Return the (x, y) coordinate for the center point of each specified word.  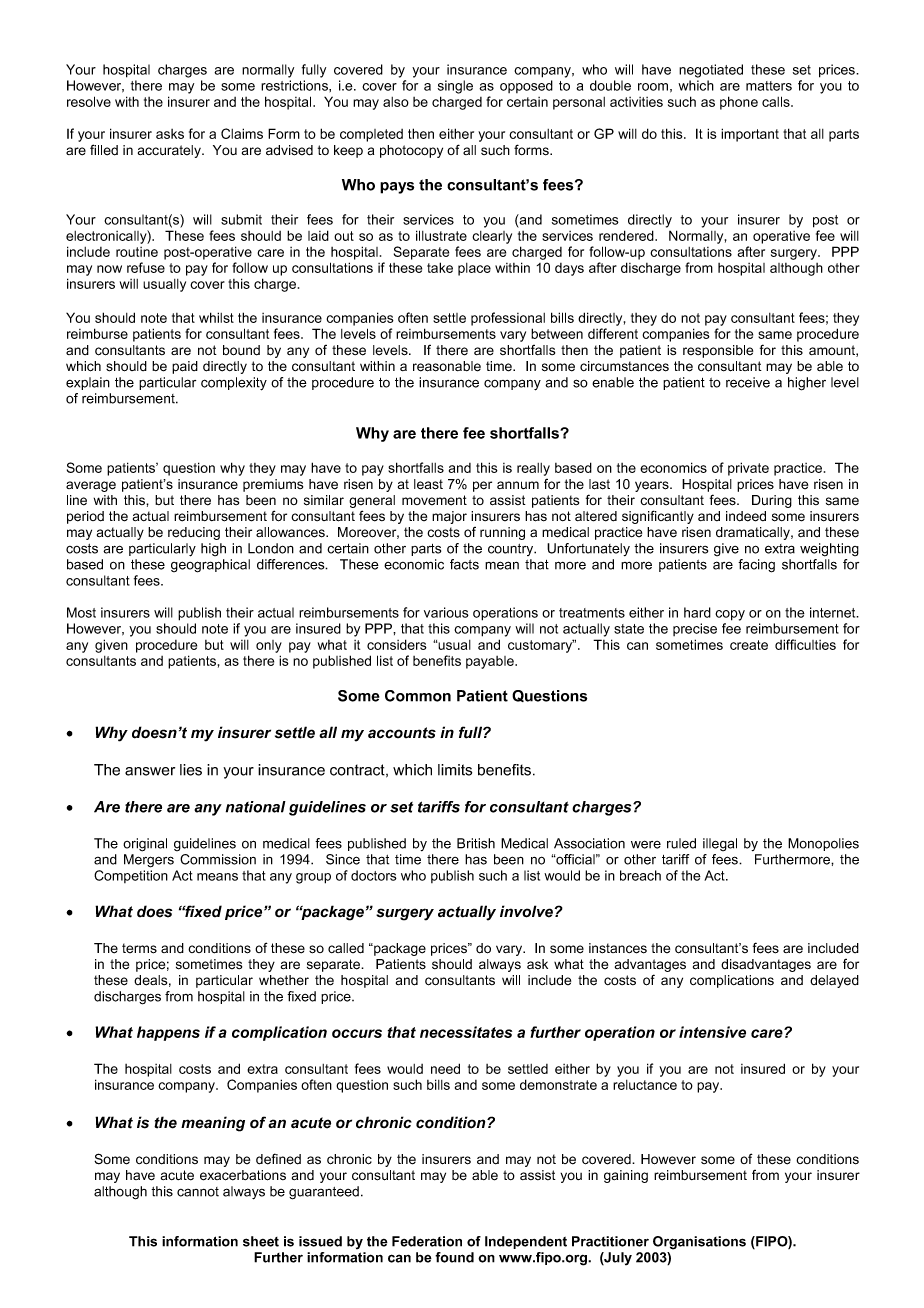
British (476, 843)
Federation (427, 1241)
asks (170, 134)
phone (739, 103)
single (455, 87)
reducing (194, 533)
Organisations (699, 1243)
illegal (720, 844)
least (428, 484)
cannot (198, 1192)
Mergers (149, 861)
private (748, 469)
